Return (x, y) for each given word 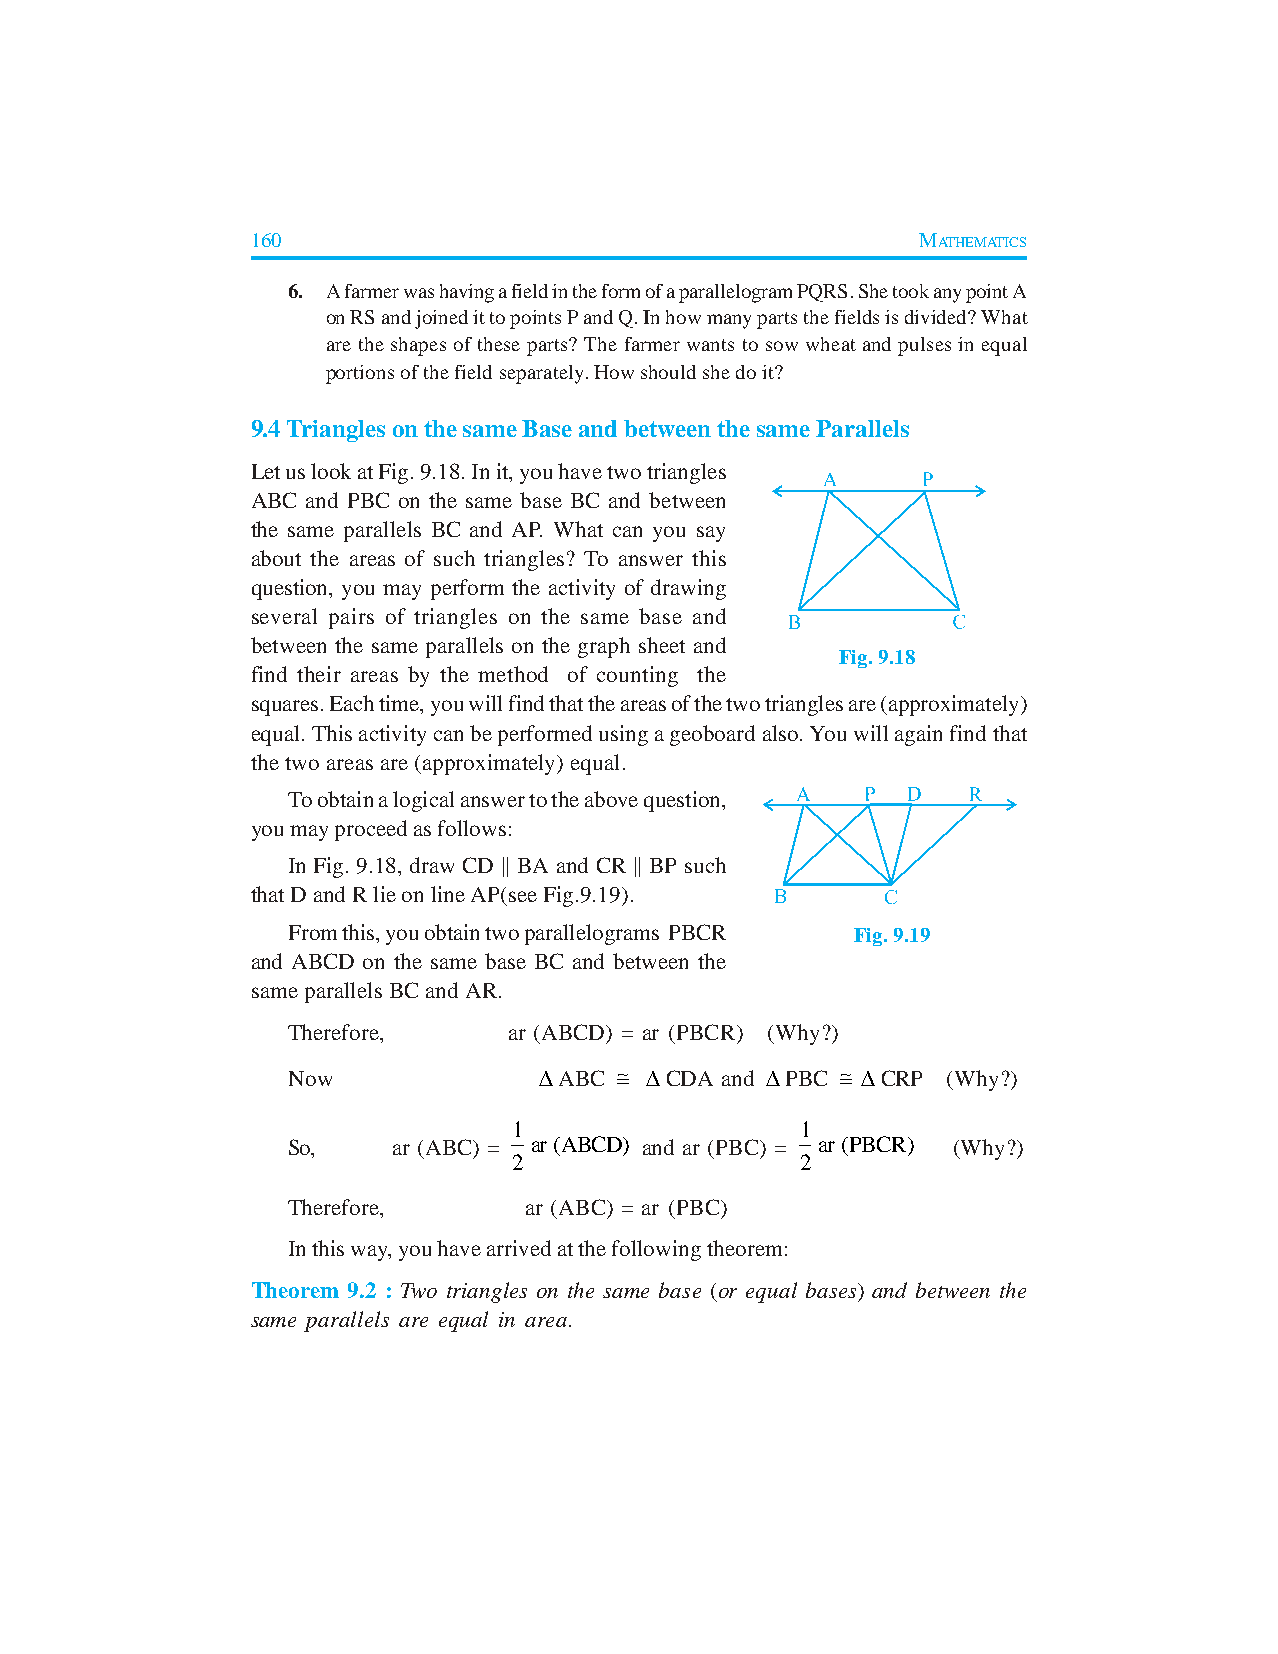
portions (360, 374)
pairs (351, 618)
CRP (902, 1078)
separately (541, 374)
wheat (831, 344)
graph (604, 647)
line (448, 894)
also (782, 733)
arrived (519, 1248)
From (313, 932)
